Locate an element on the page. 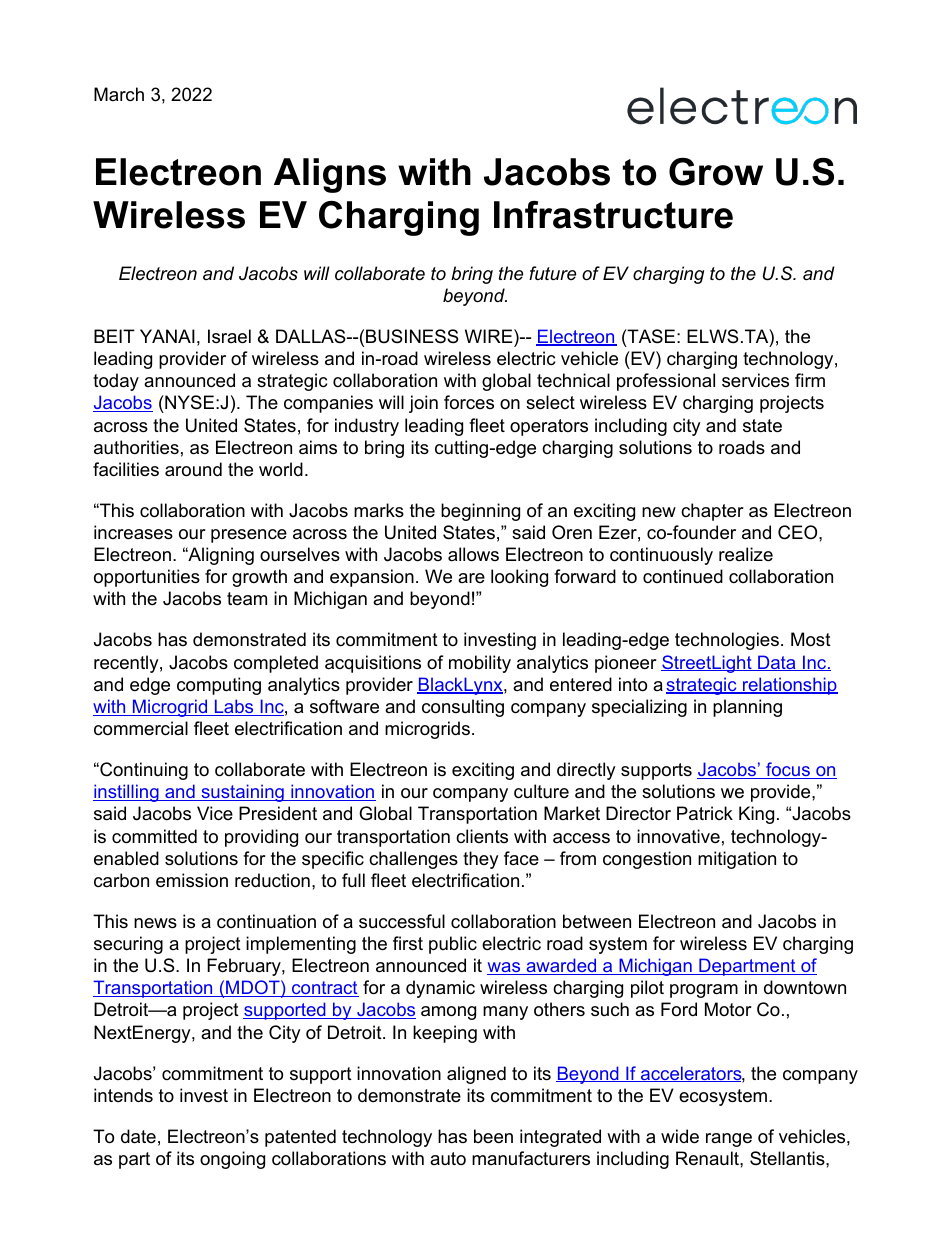 This page has height=1233, width=952. beginning is located at coordinates (480, 512).
